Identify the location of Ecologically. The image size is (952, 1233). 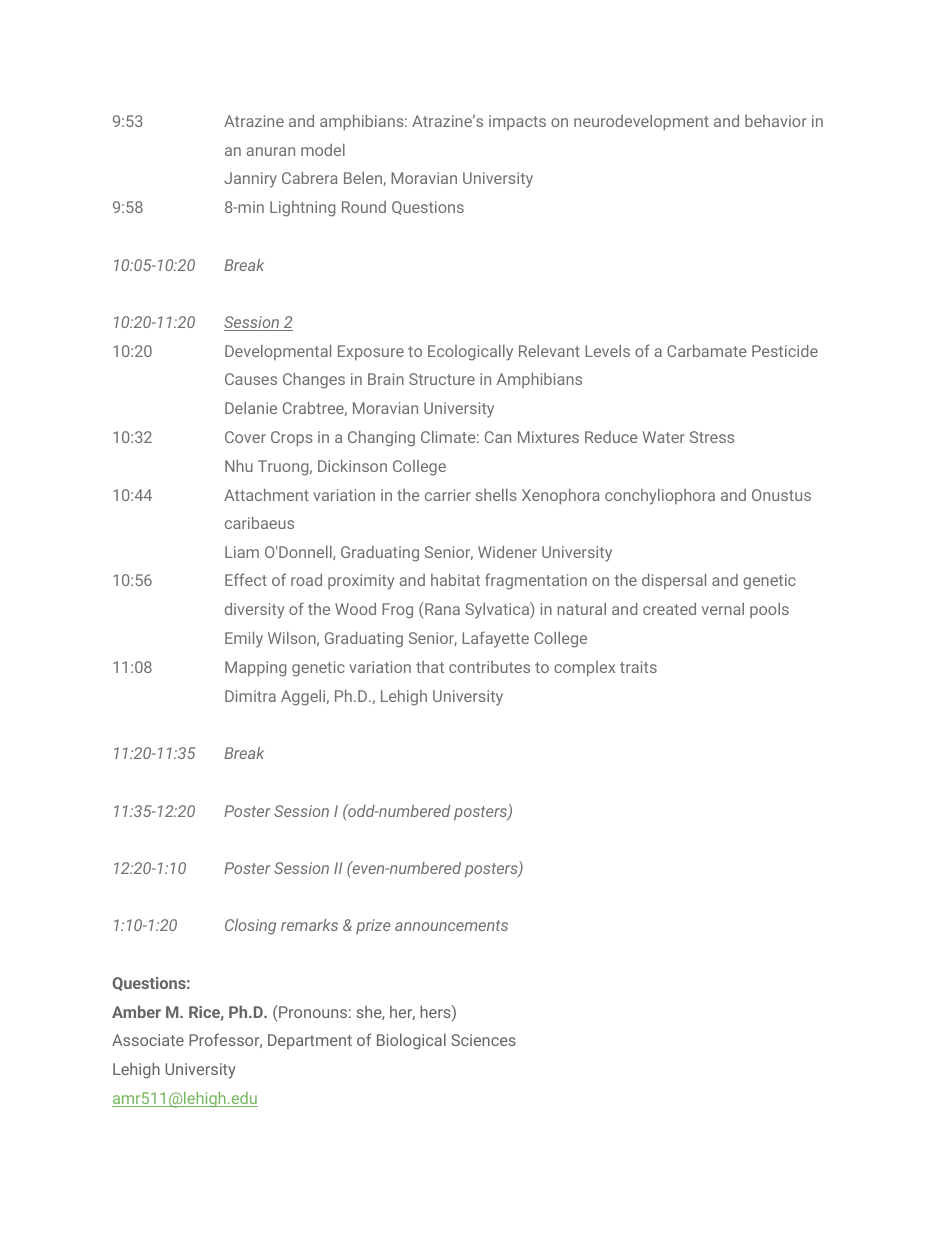
(470, 353).
